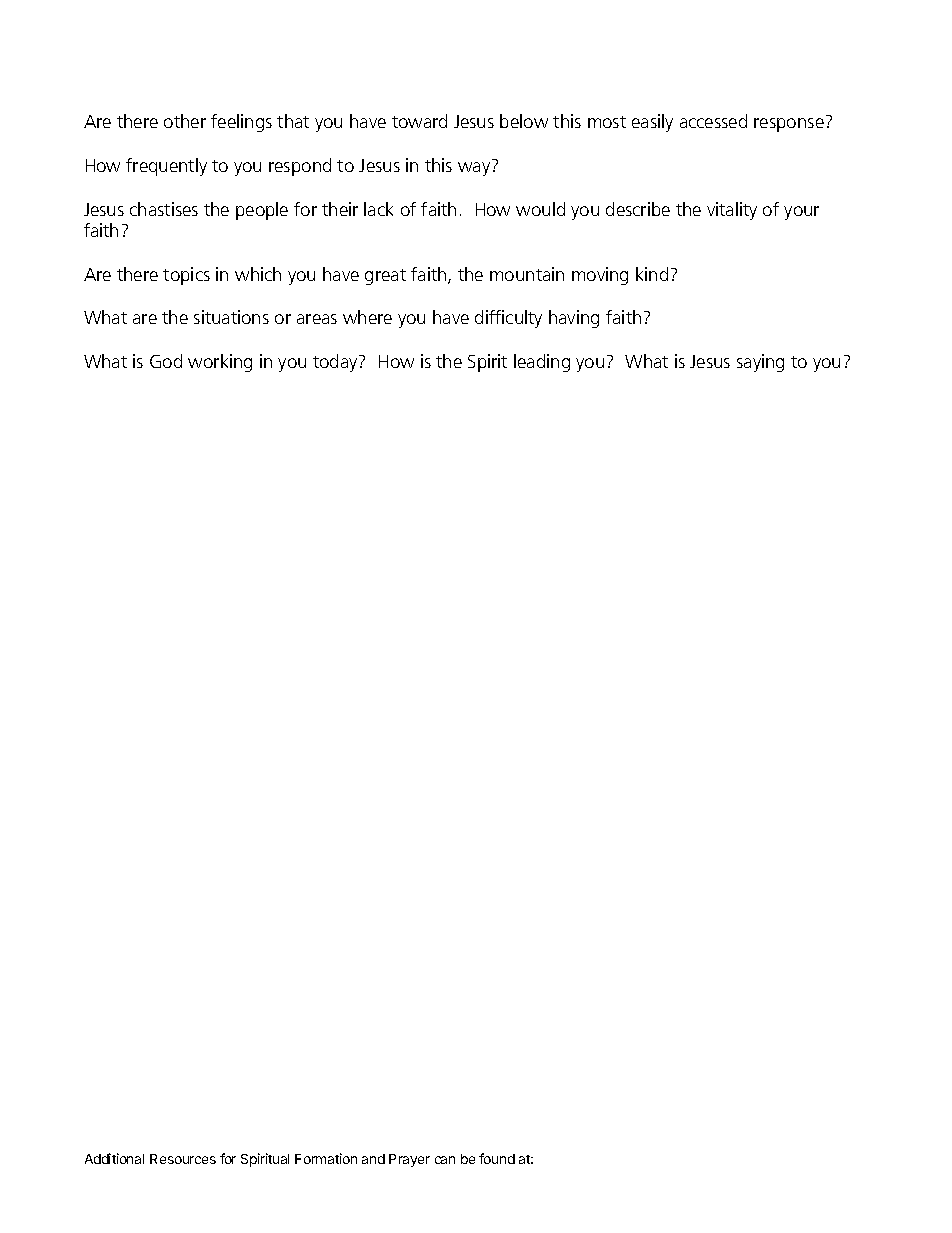 The height and width of the document is (1233, 952). What do you see at coordinates (336, 363) in the document?
I see `today` at bounding box center [336, 363].
